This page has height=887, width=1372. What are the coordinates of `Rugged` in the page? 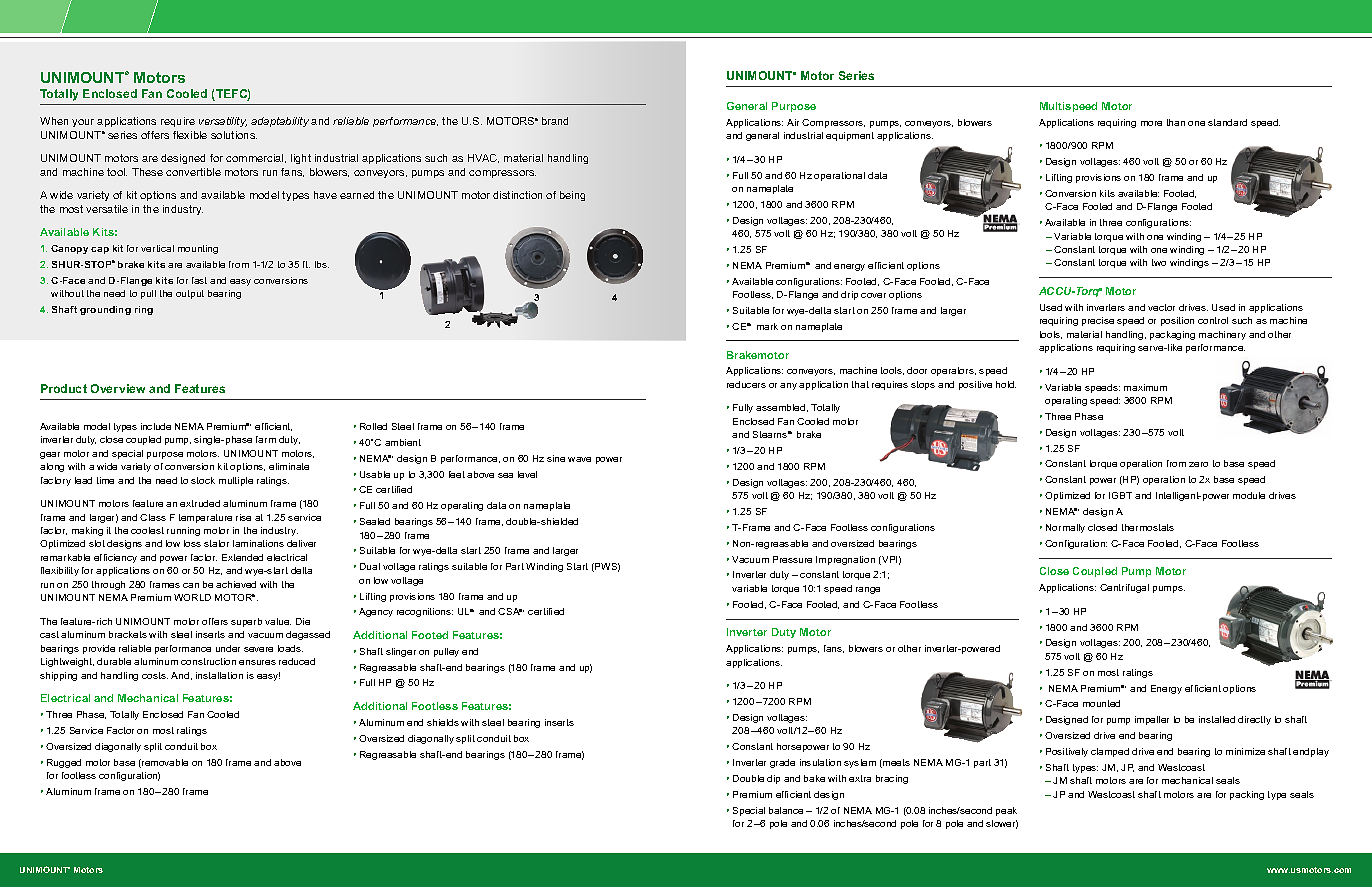 It's located at (64, 763).
